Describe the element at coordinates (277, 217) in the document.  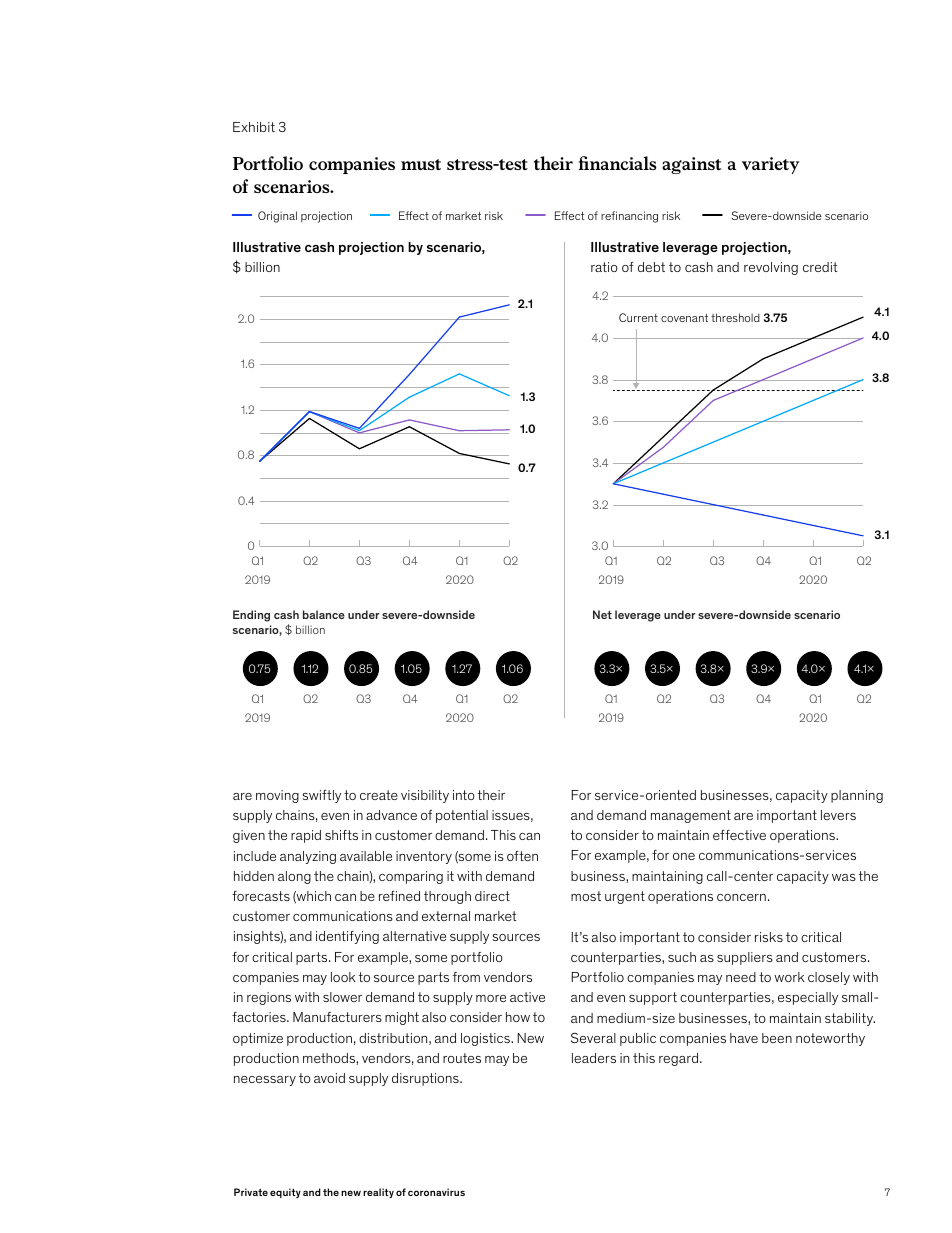
I see `Original` at that location.
